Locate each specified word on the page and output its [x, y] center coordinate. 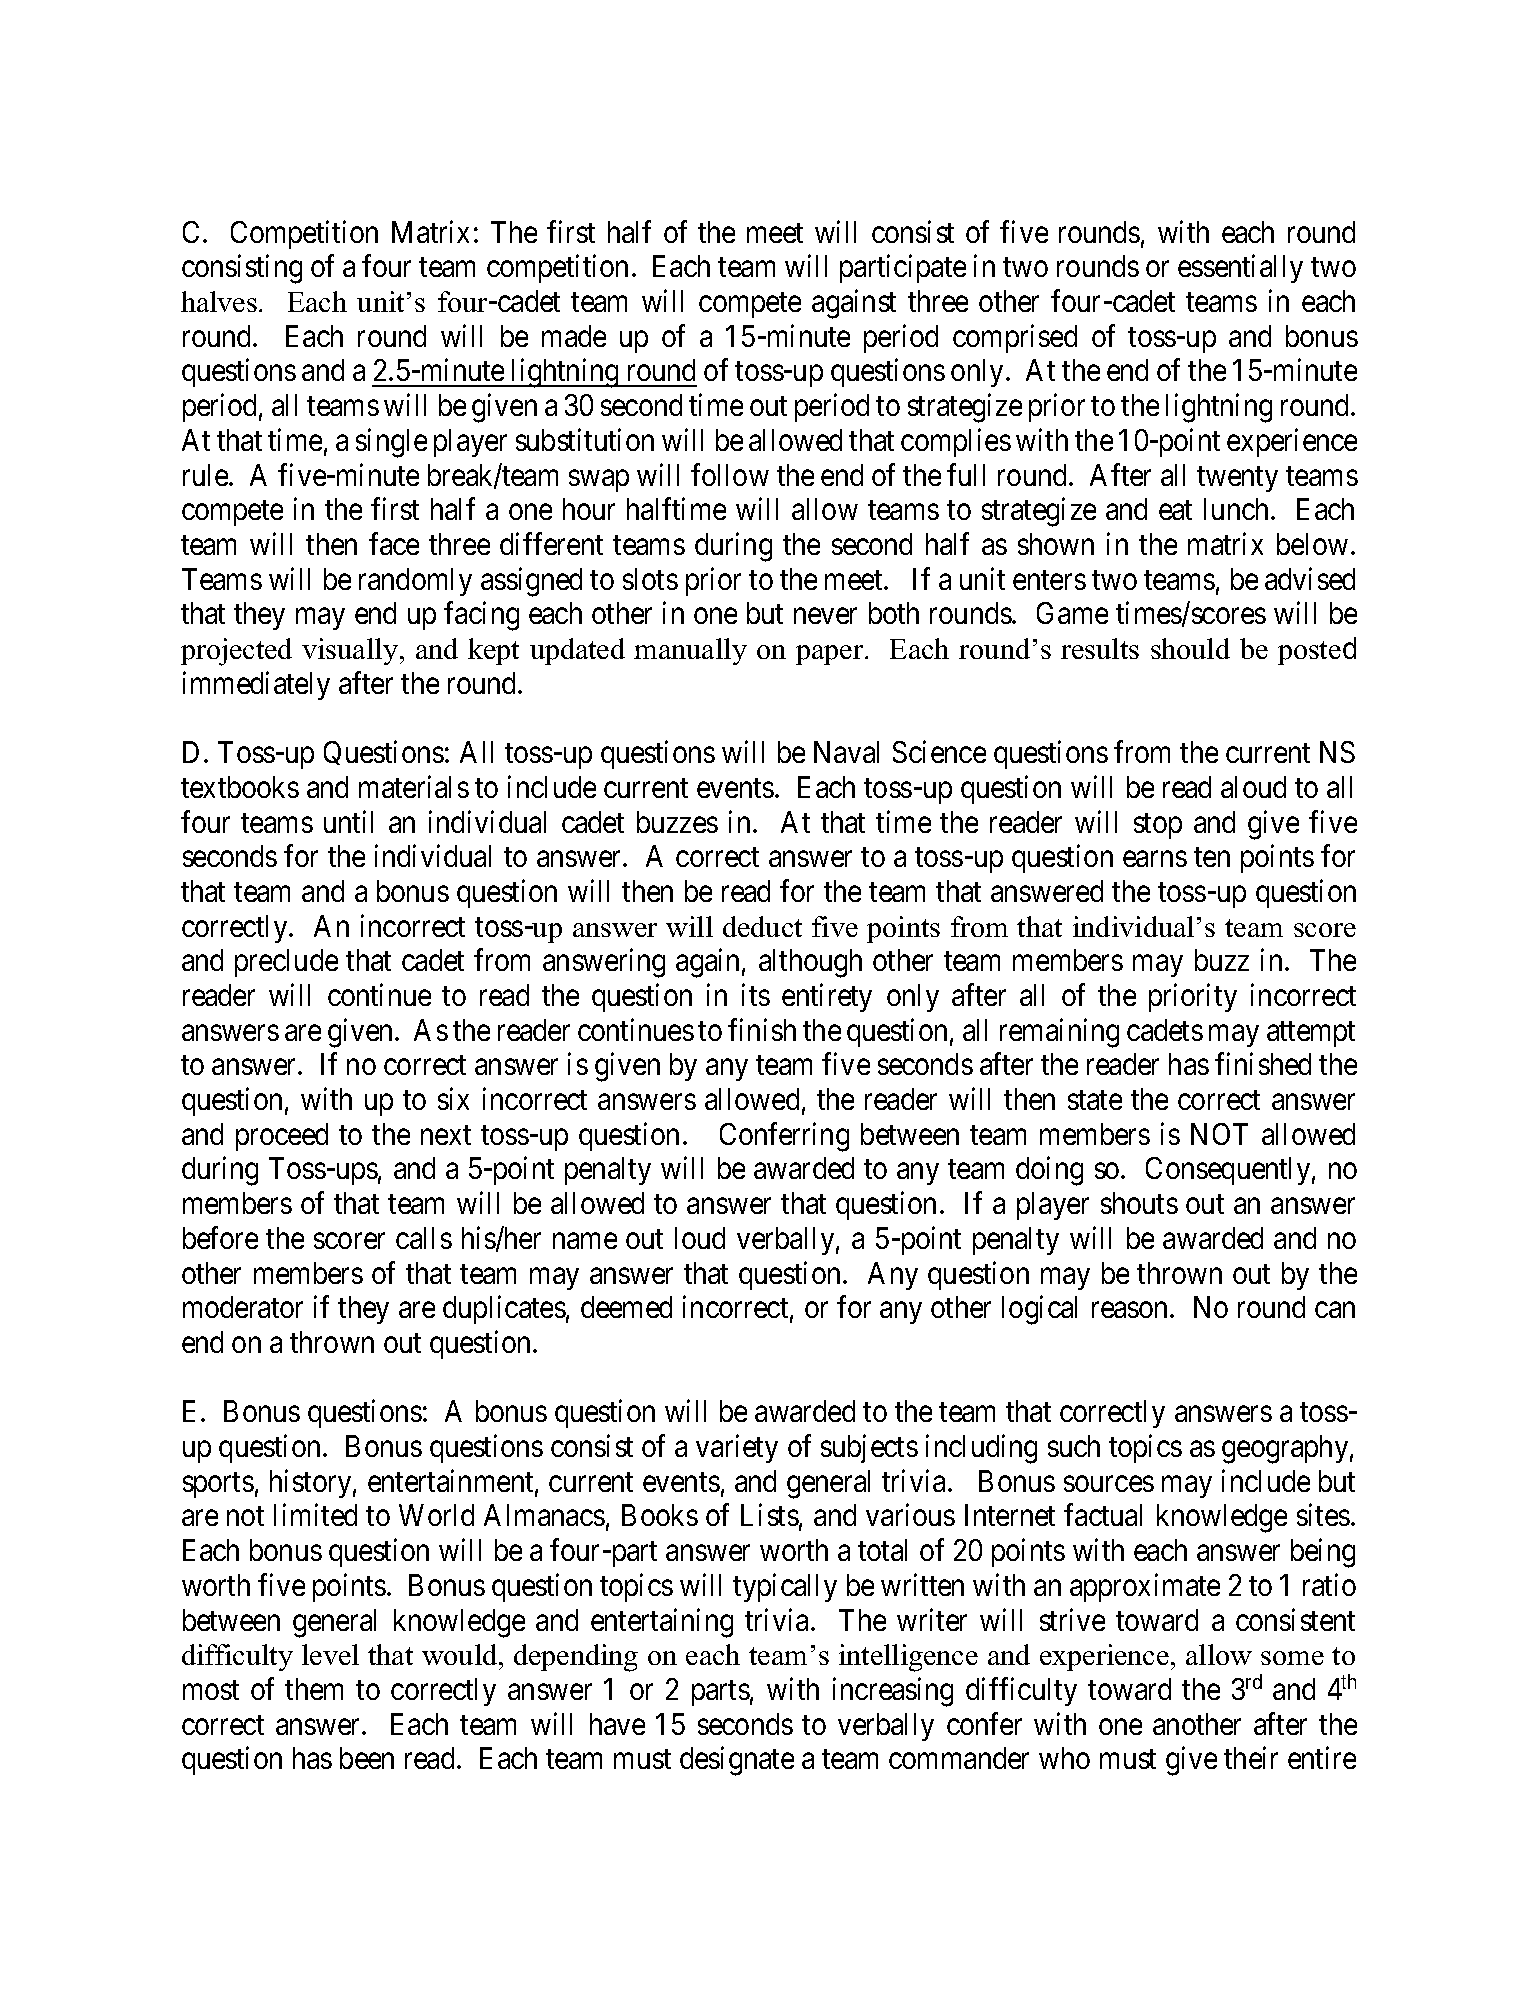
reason [1131, 1310]
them [314, 1689]
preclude [286, 963]
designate [737, 1761]
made [574, 336]
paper [831, 655]
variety [737, 1449]
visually [351, 651]
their [1251, 1758]
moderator [243, 1307]
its [756, 994]
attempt [1311, 1034]
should [1190, 648]
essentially [1240, 269]
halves [219, 301]
